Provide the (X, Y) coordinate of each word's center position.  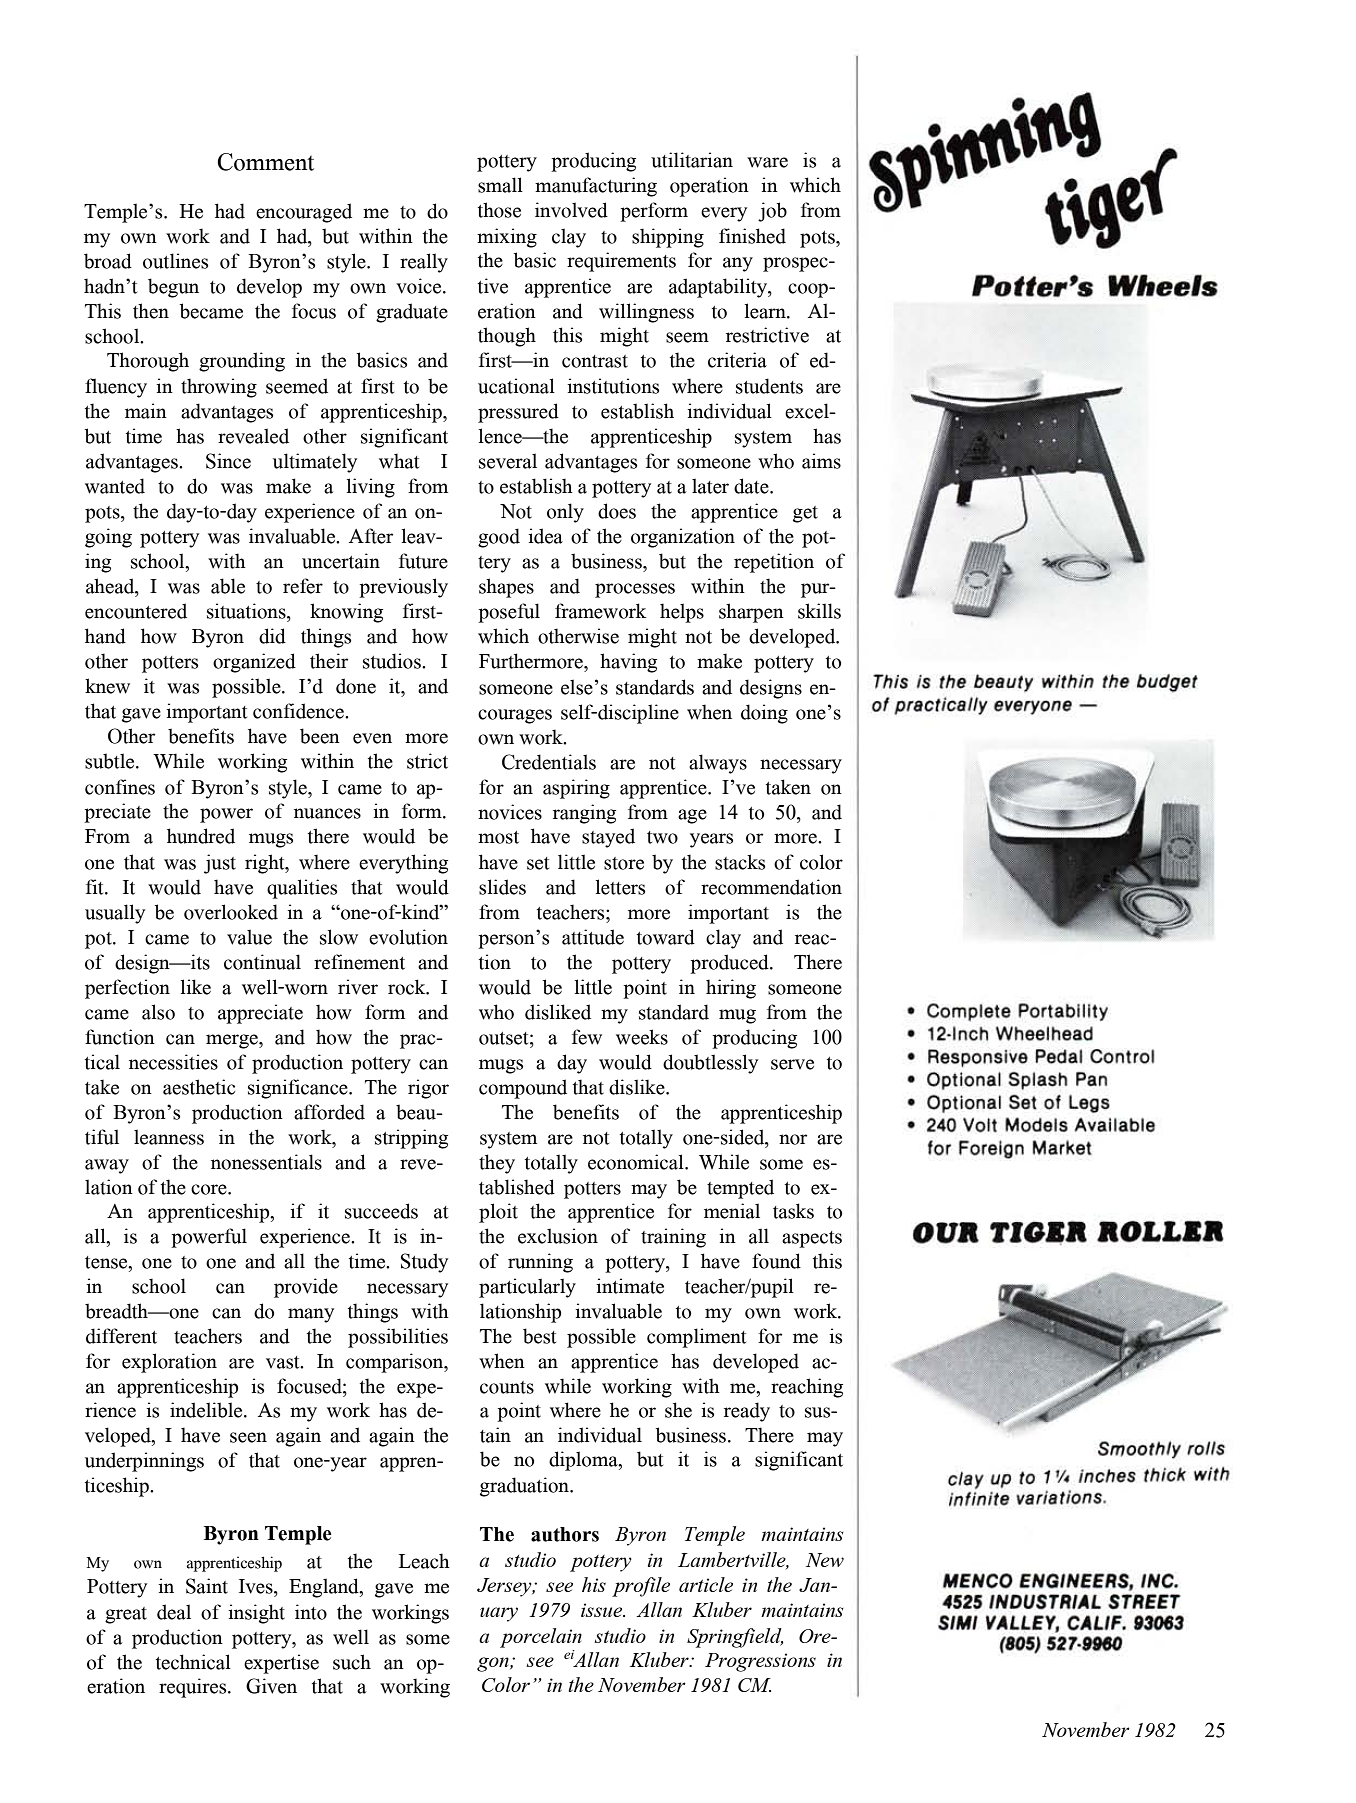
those (499, 210)
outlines (175, 261)
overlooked (231, 912)
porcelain (541, 1638)
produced (730, 964)
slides (502, 887)
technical (193, 1662)
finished (752, 236)
